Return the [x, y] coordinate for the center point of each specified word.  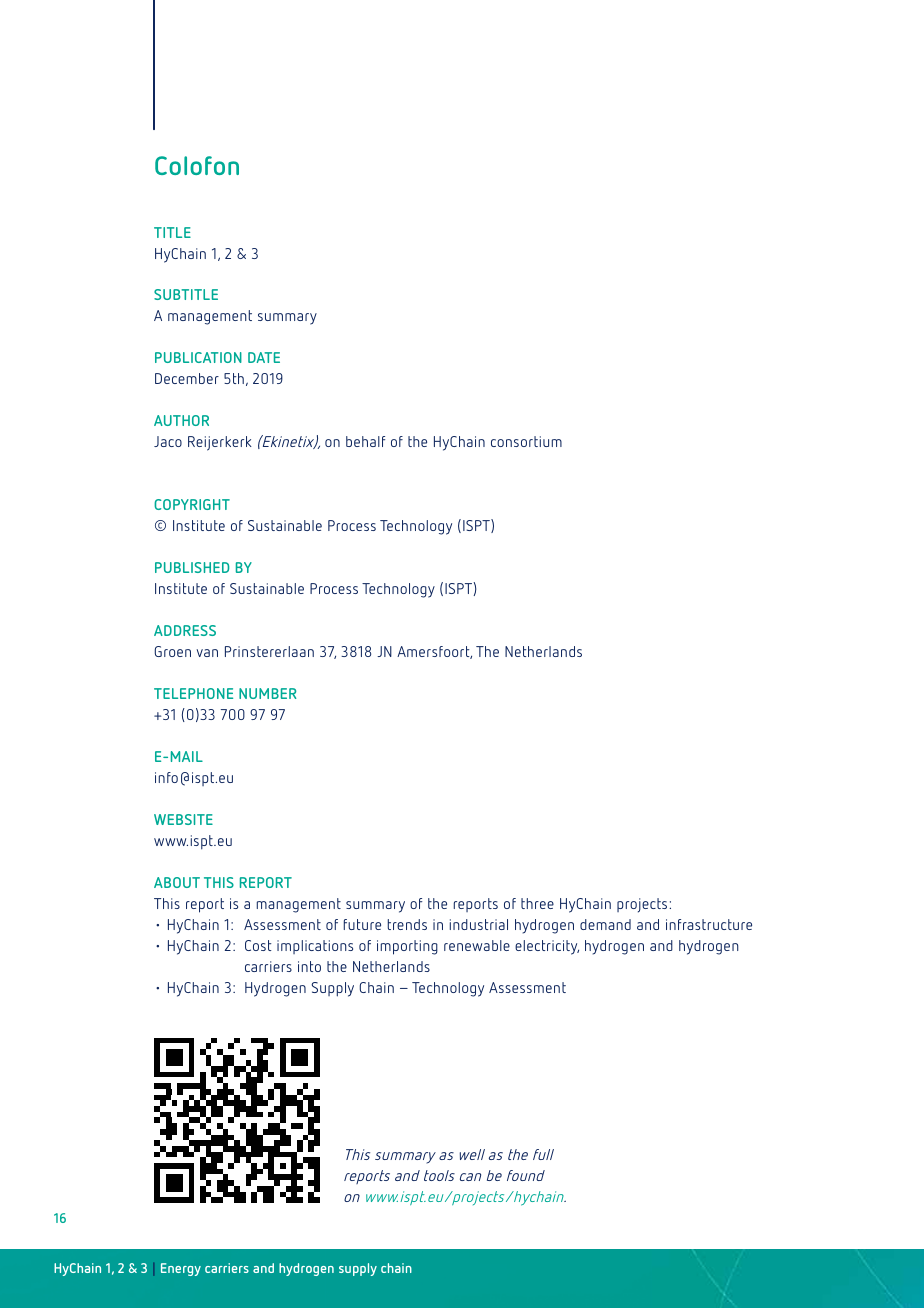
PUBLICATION [198, 357]
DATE [264, 357]
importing [407, 947]
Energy [181, 1269]
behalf [365, 441]
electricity [547, 947]
